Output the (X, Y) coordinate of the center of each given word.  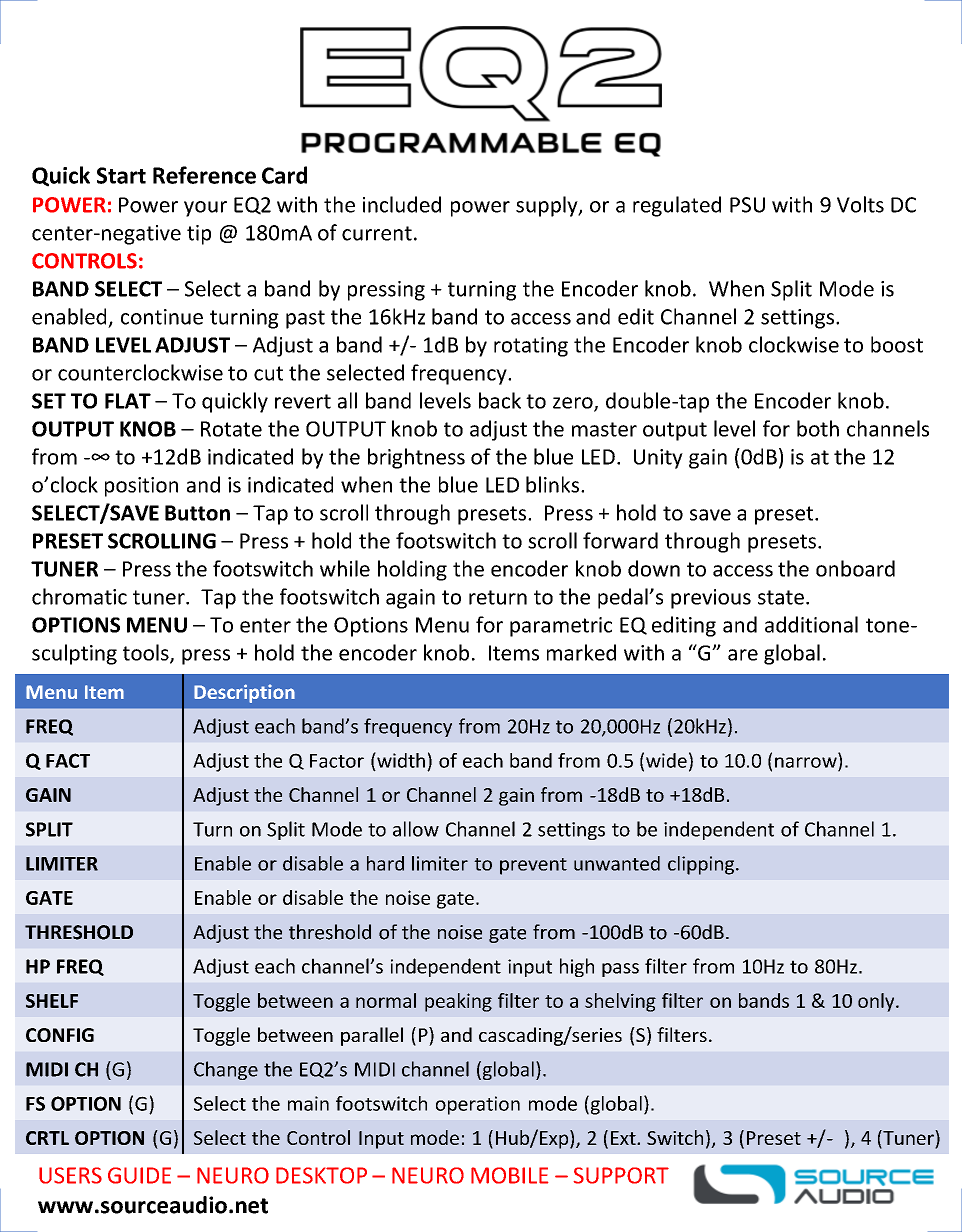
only (877, 1002)
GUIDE (139, 1175)
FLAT (128, 401)
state (781, 597)
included (402, 204)
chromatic (79, 596)
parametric (561, 627)
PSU (747, 205)
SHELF (52, 1001)
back (500, 400)
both (818, 428)
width (400, 760)
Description (244, 693)
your (205, 209)
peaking (458, 1002)
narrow (806, 762)
